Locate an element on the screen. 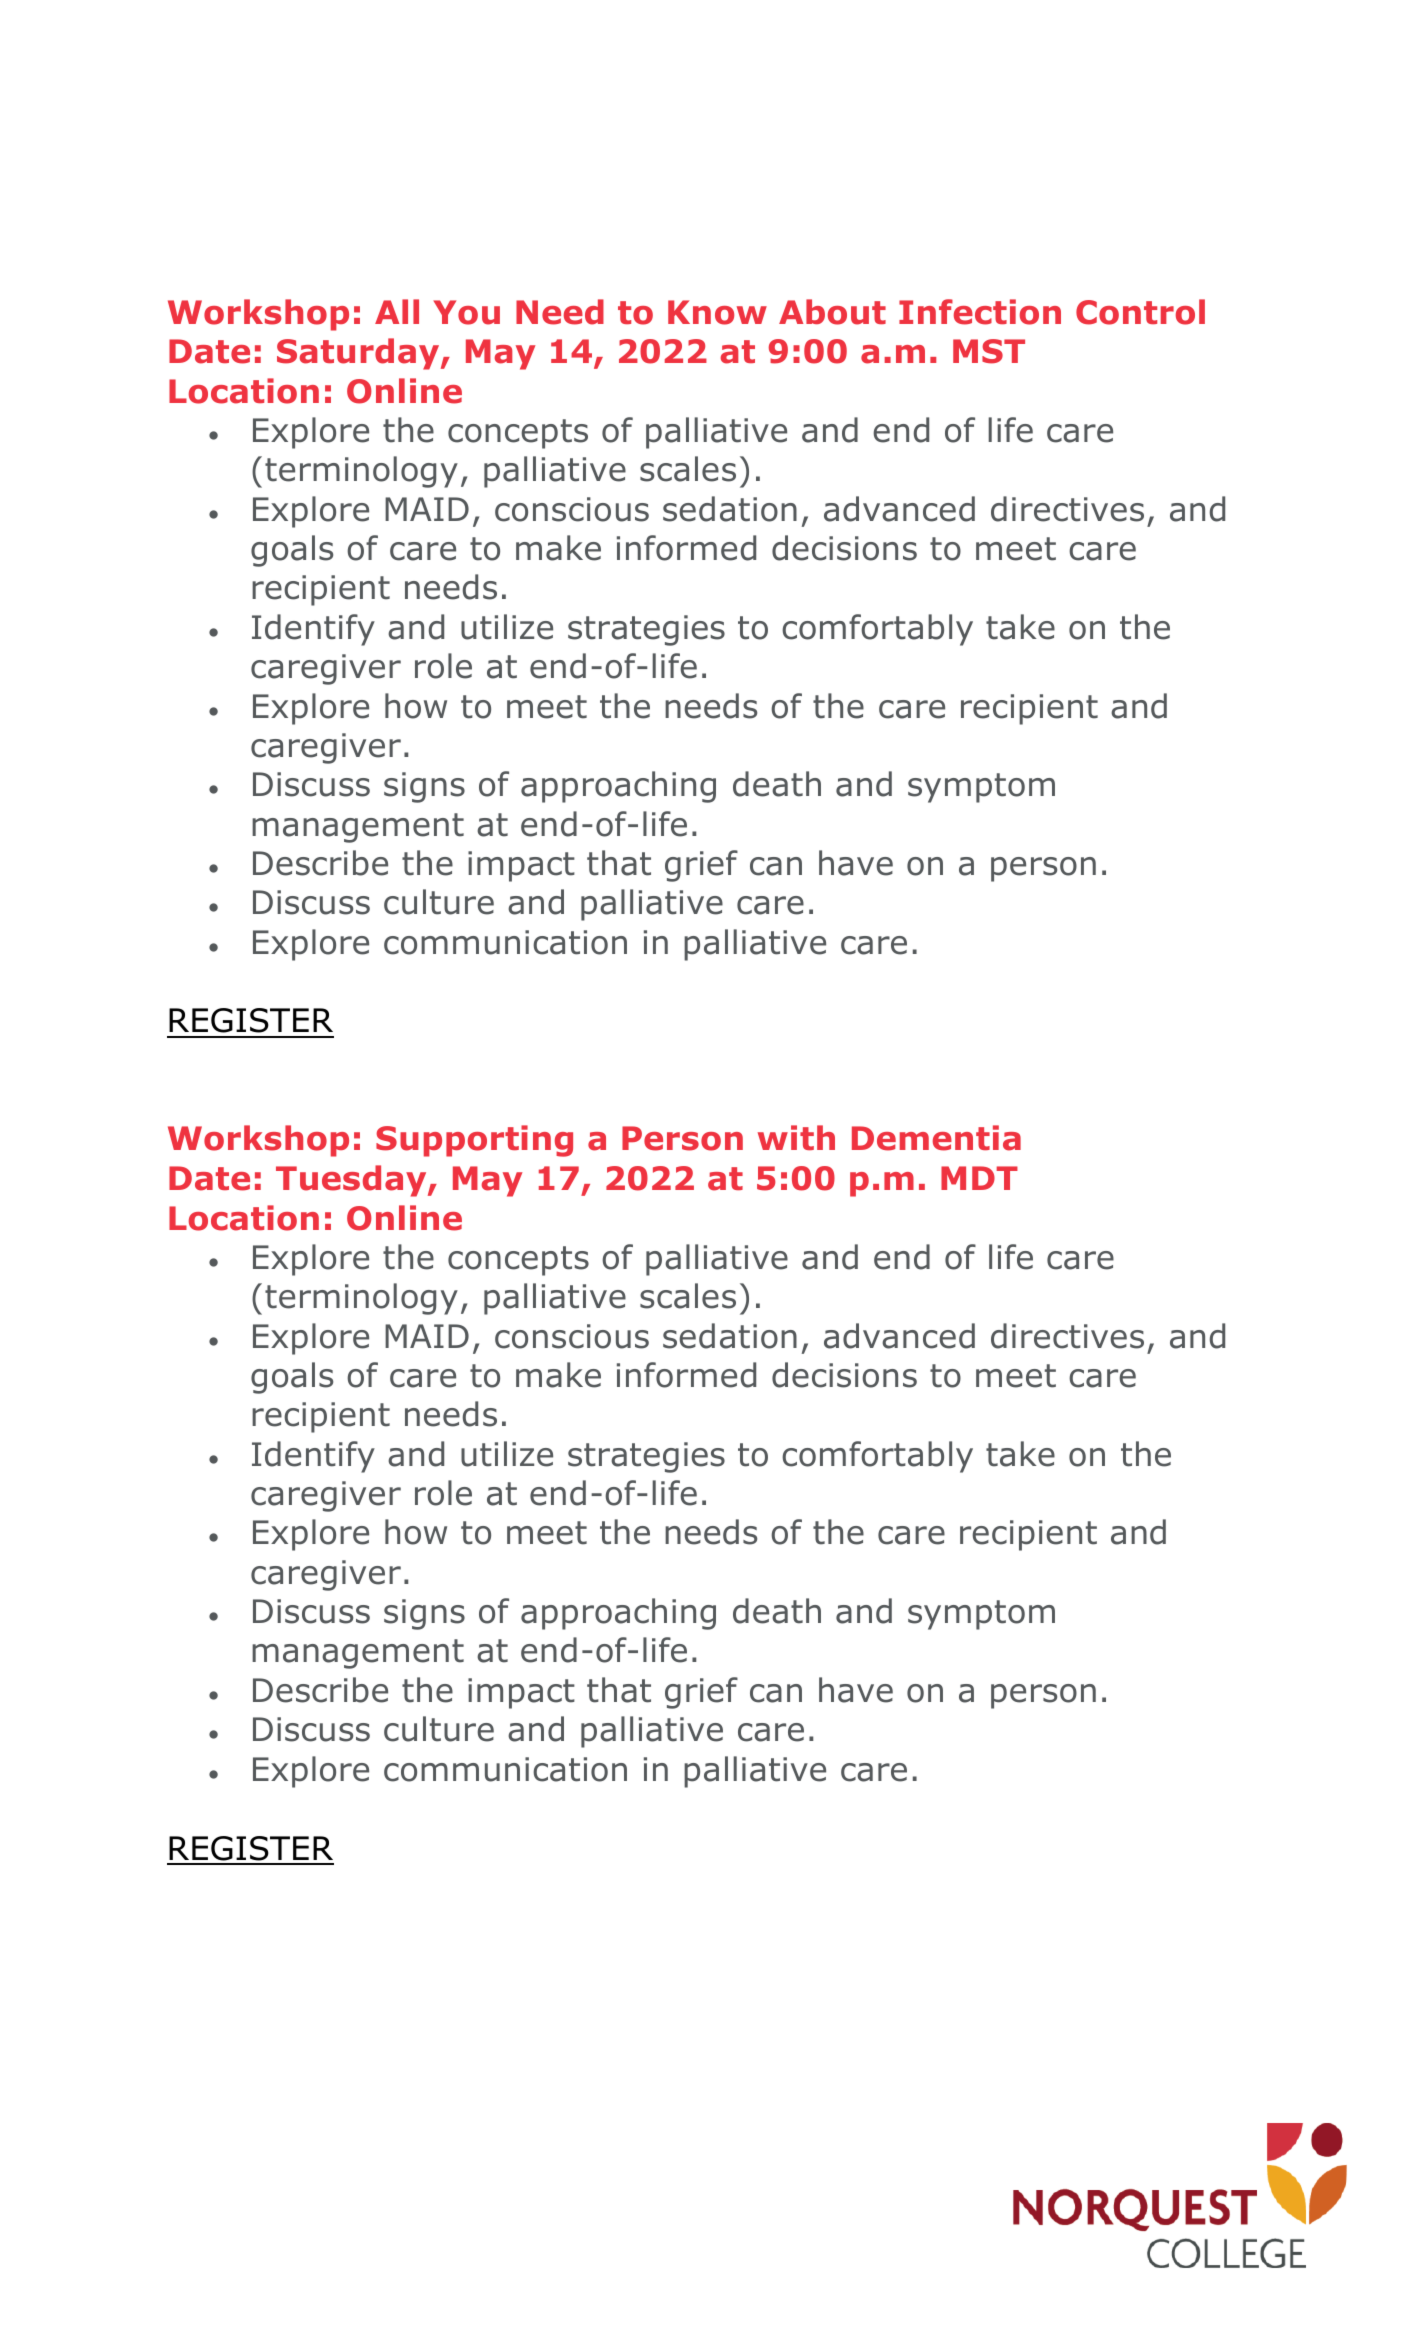 The height and width of the screenshot is (2332, 1416). MST is located at coordinates (989, 351).
